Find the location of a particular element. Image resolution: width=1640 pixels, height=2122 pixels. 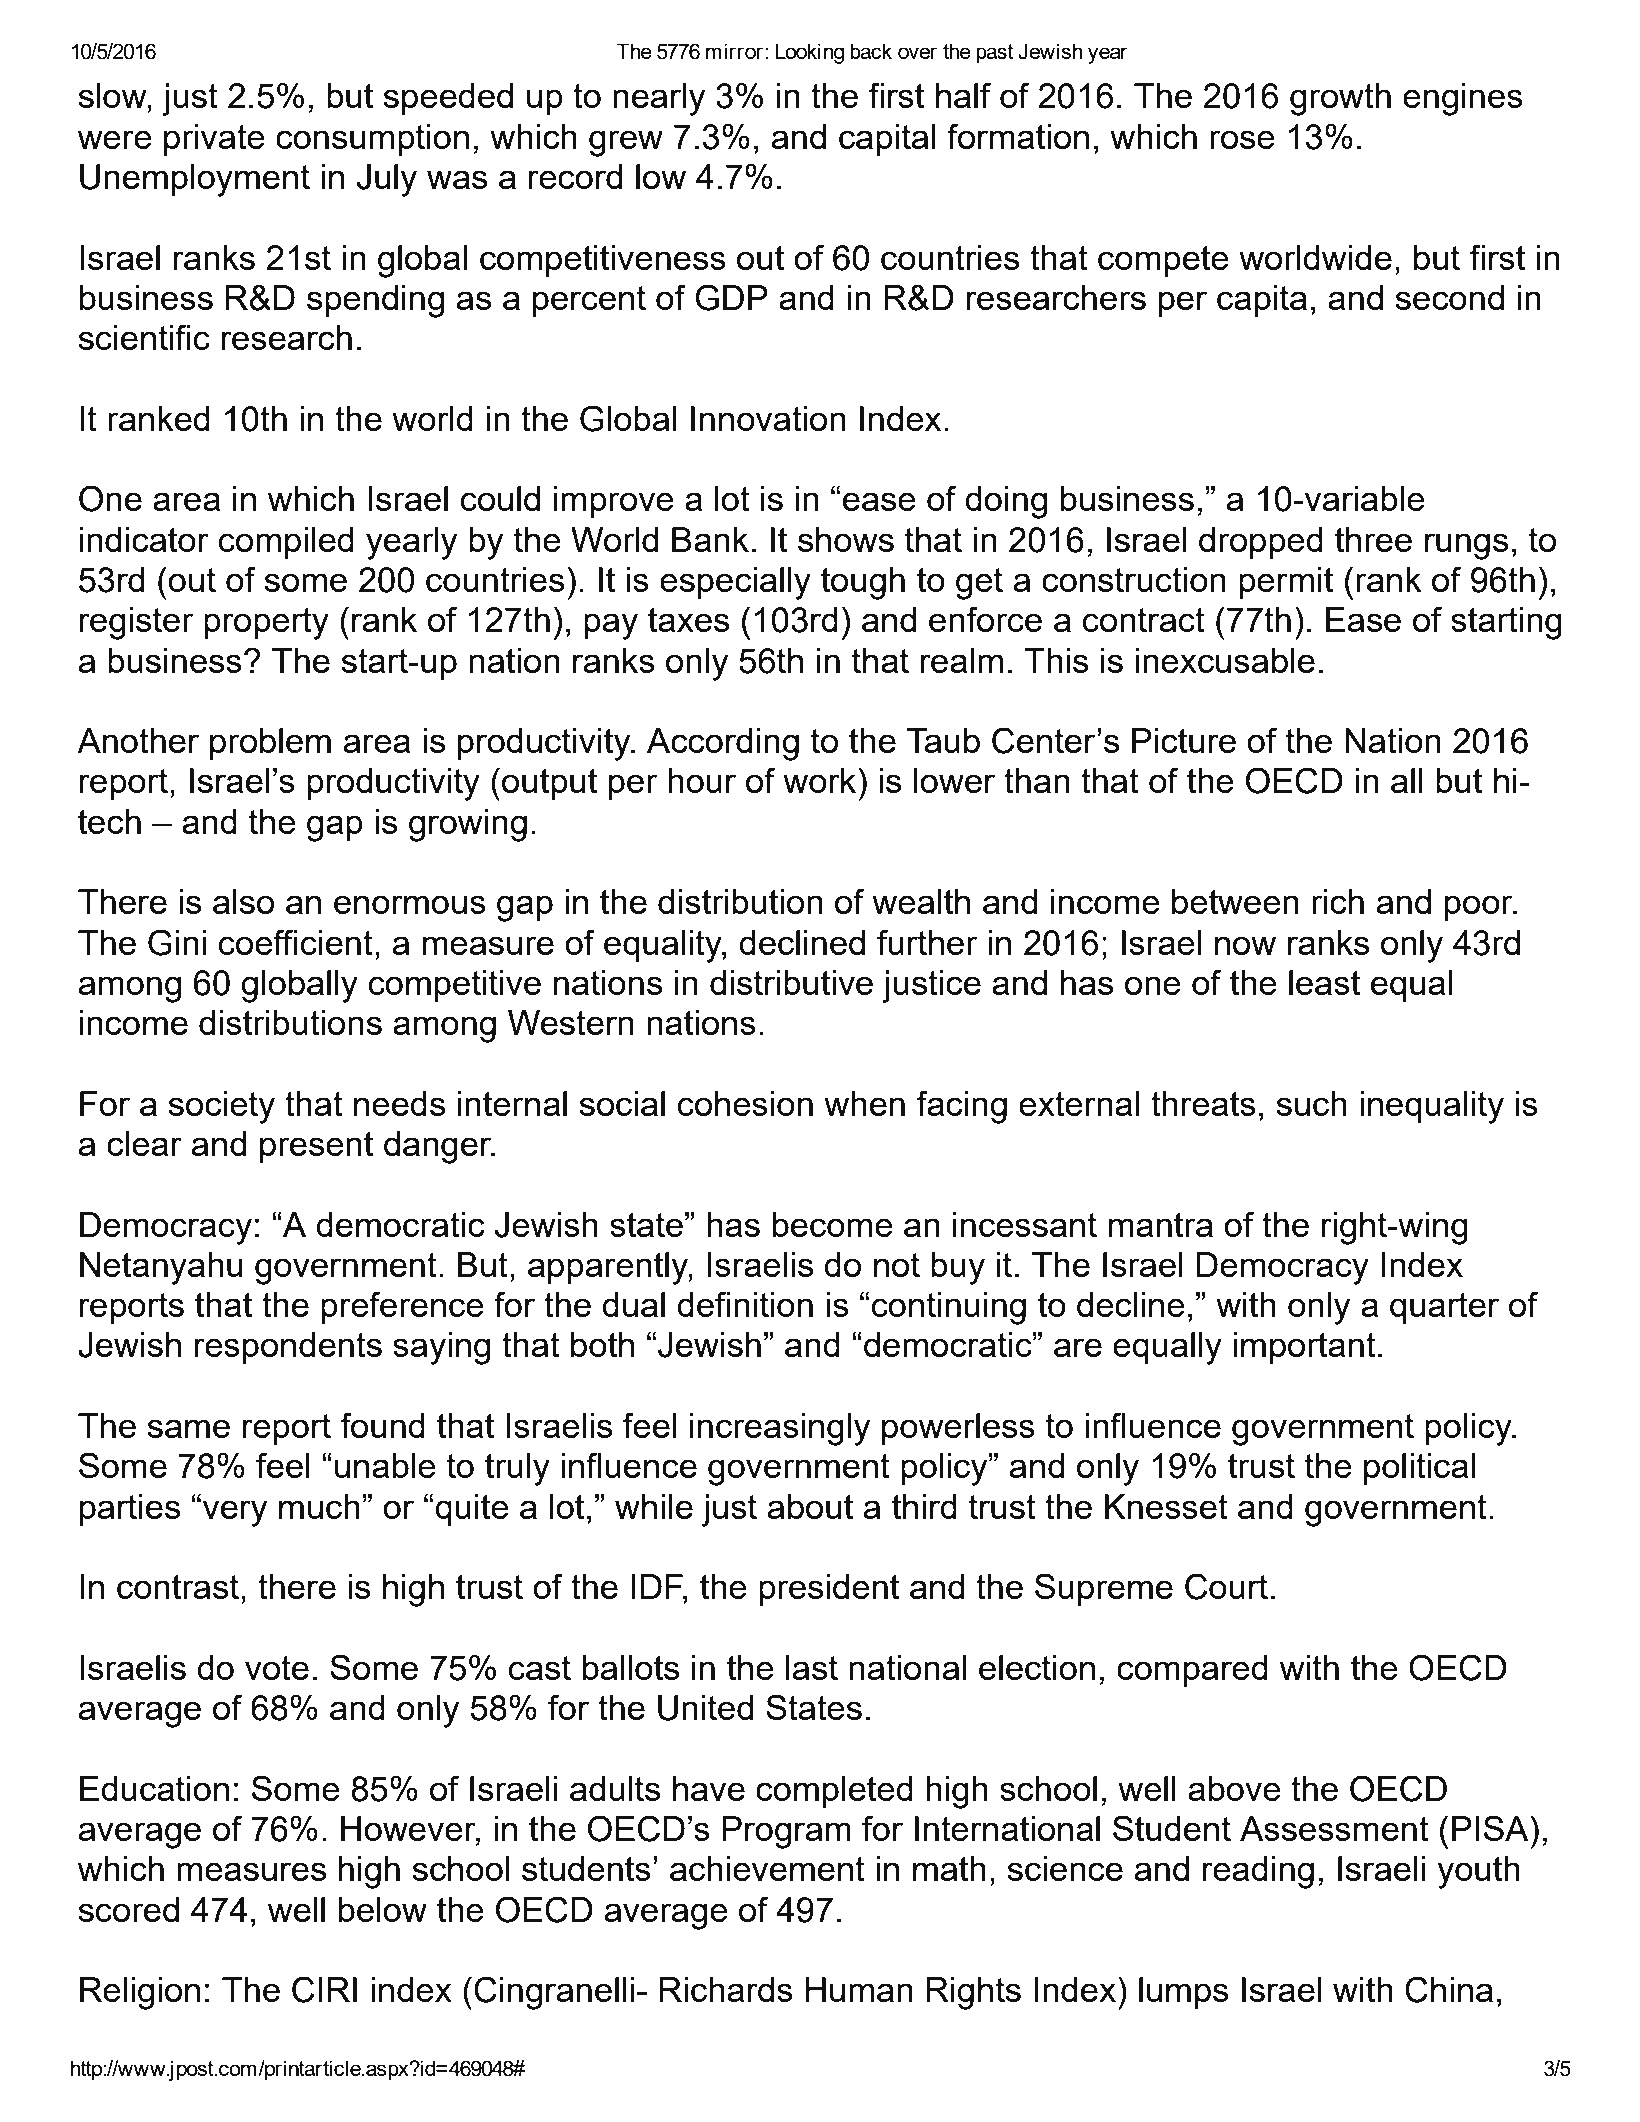

coefficient is located at coordinates (296, 942).
